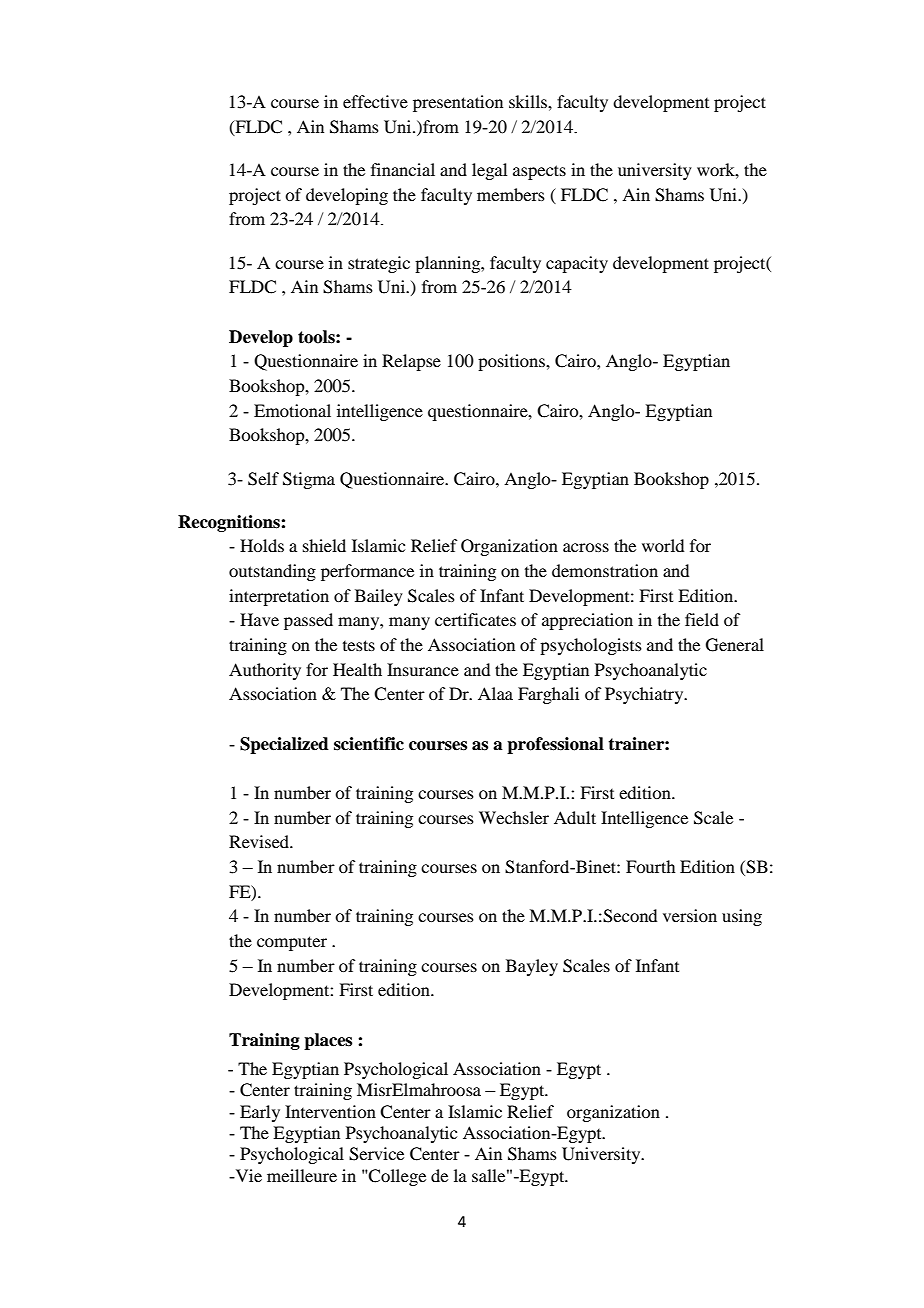 The height and width of the screenshot is (1308, 924). I want to click on effective, so click(375, 101).
